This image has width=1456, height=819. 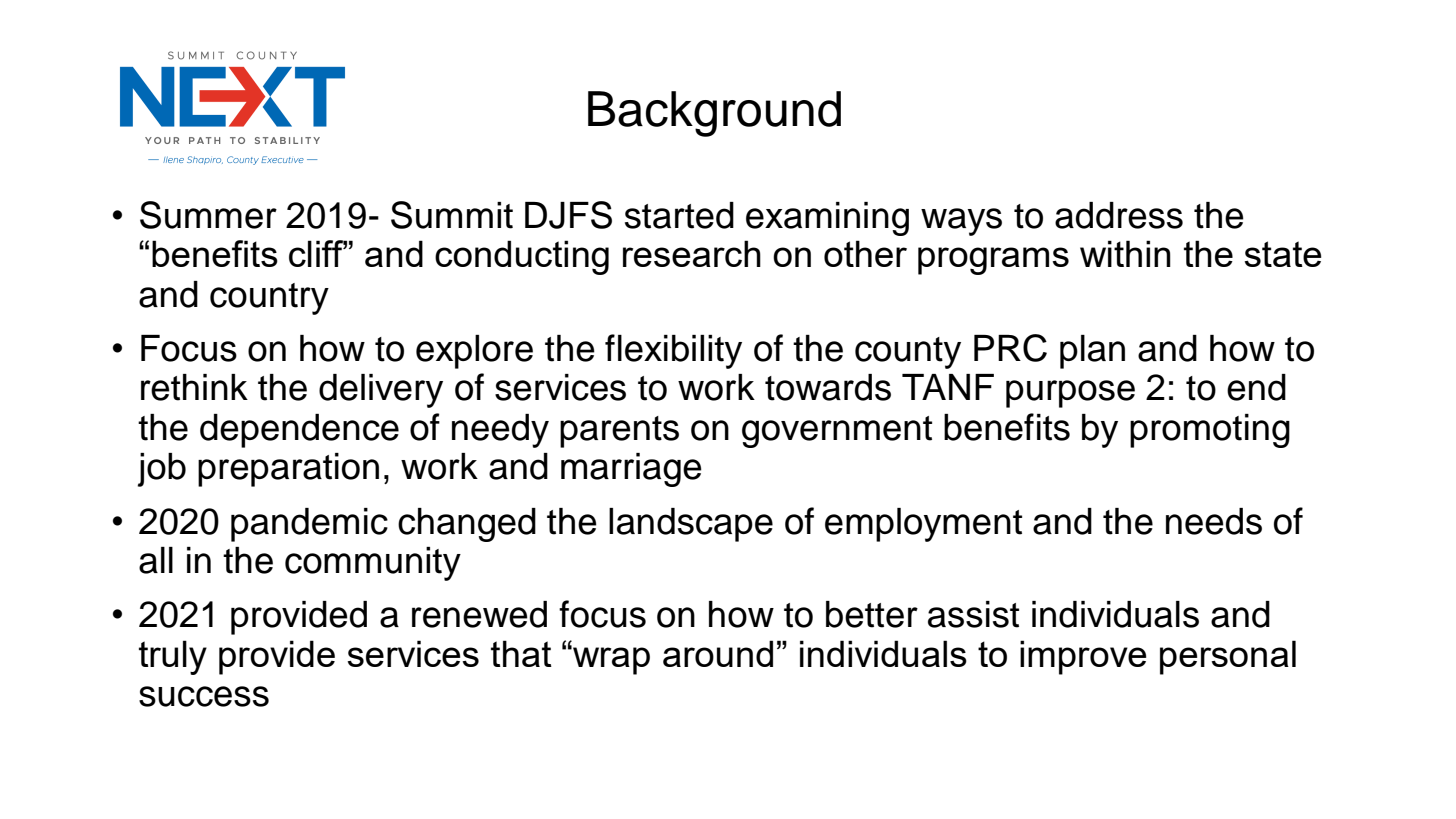 What do you see at coordinates (718, 653) in the image?
I see `around` at bounding box center [718, 653].
